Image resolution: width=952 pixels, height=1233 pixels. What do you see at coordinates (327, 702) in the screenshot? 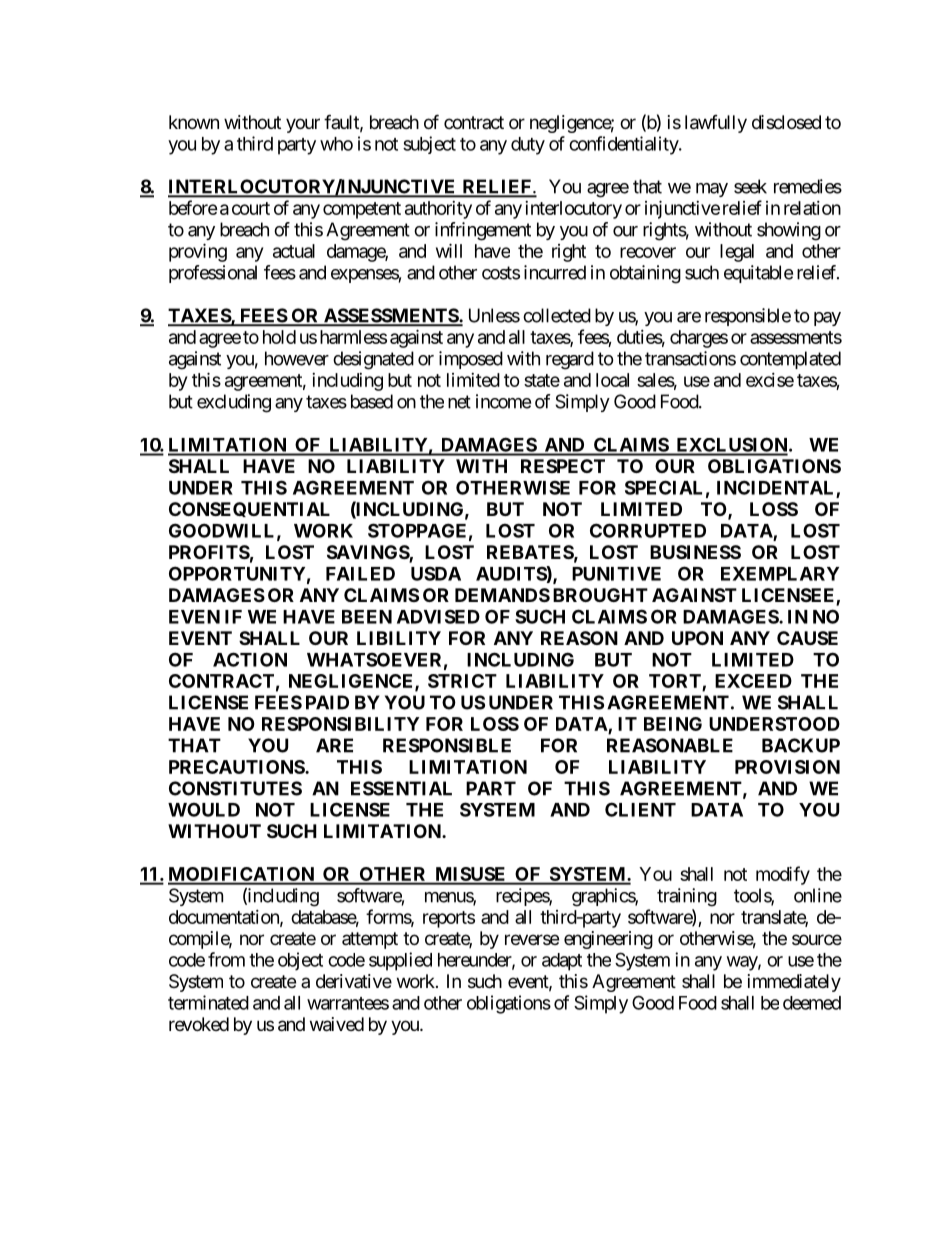
I see `PAID` at bounding box center [327, 702].
